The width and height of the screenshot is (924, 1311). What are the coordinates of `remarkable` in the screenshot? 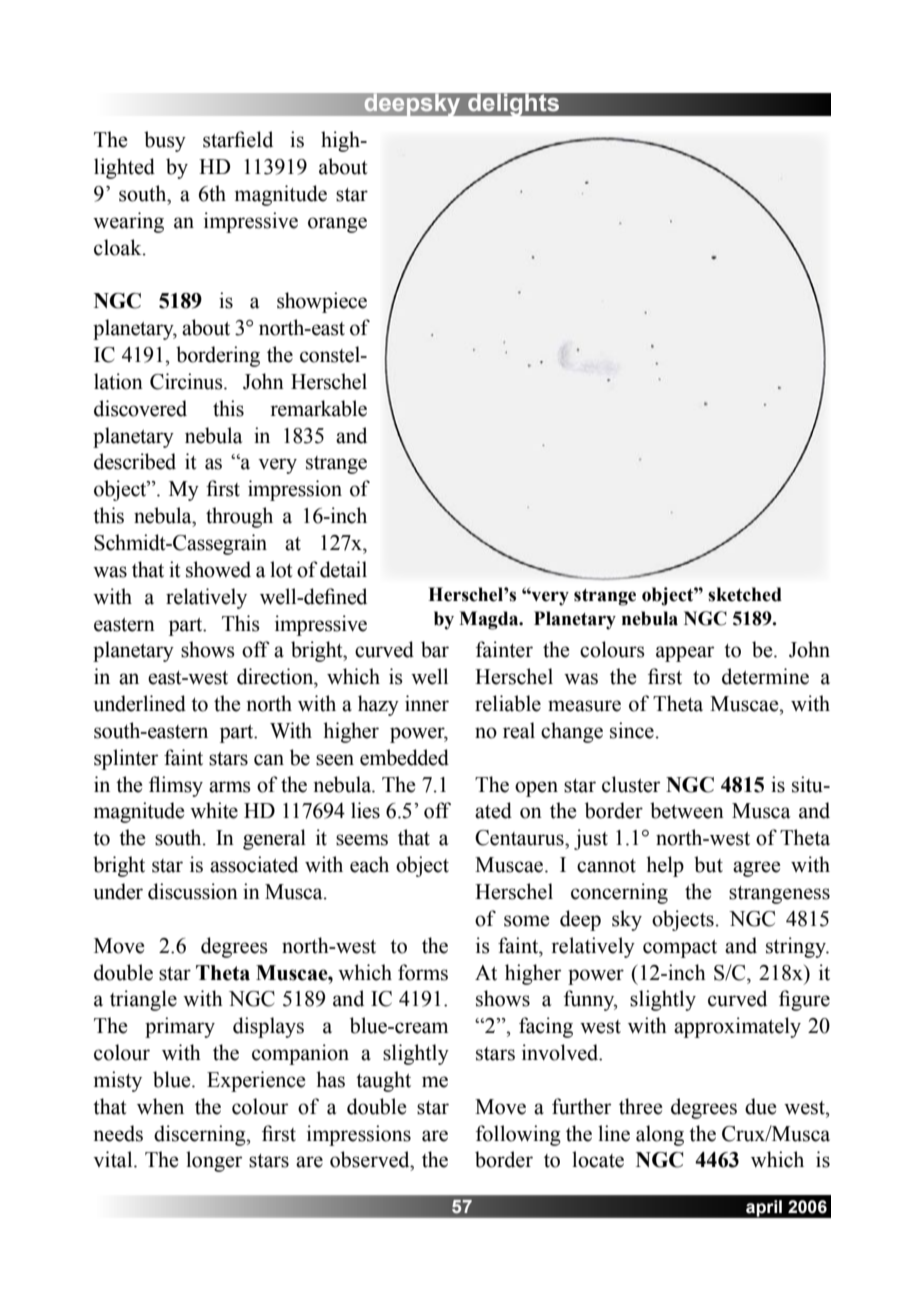 It's located at (318, 408).
